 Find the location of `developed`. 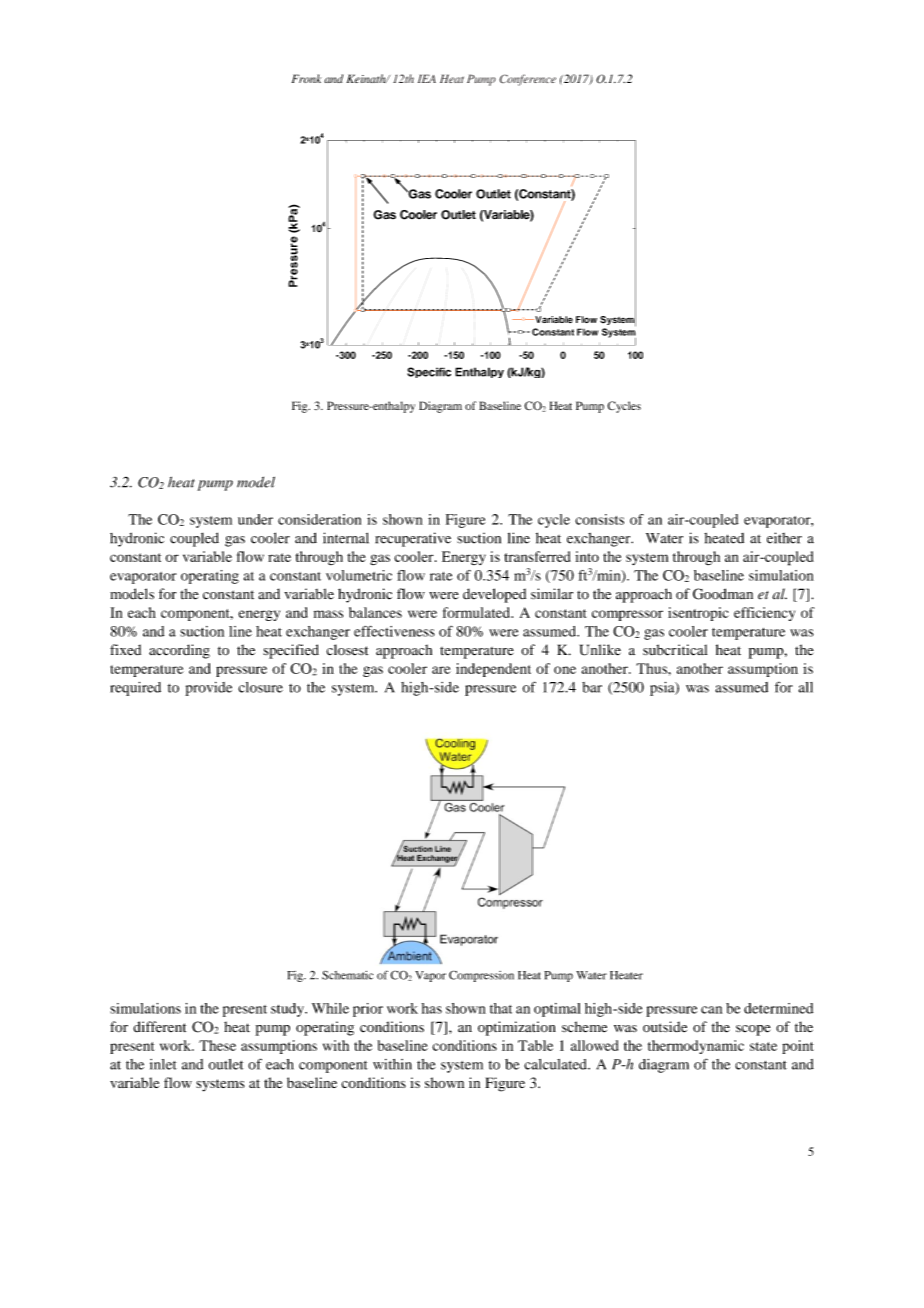

developed is located at coordinates (494, 595).
